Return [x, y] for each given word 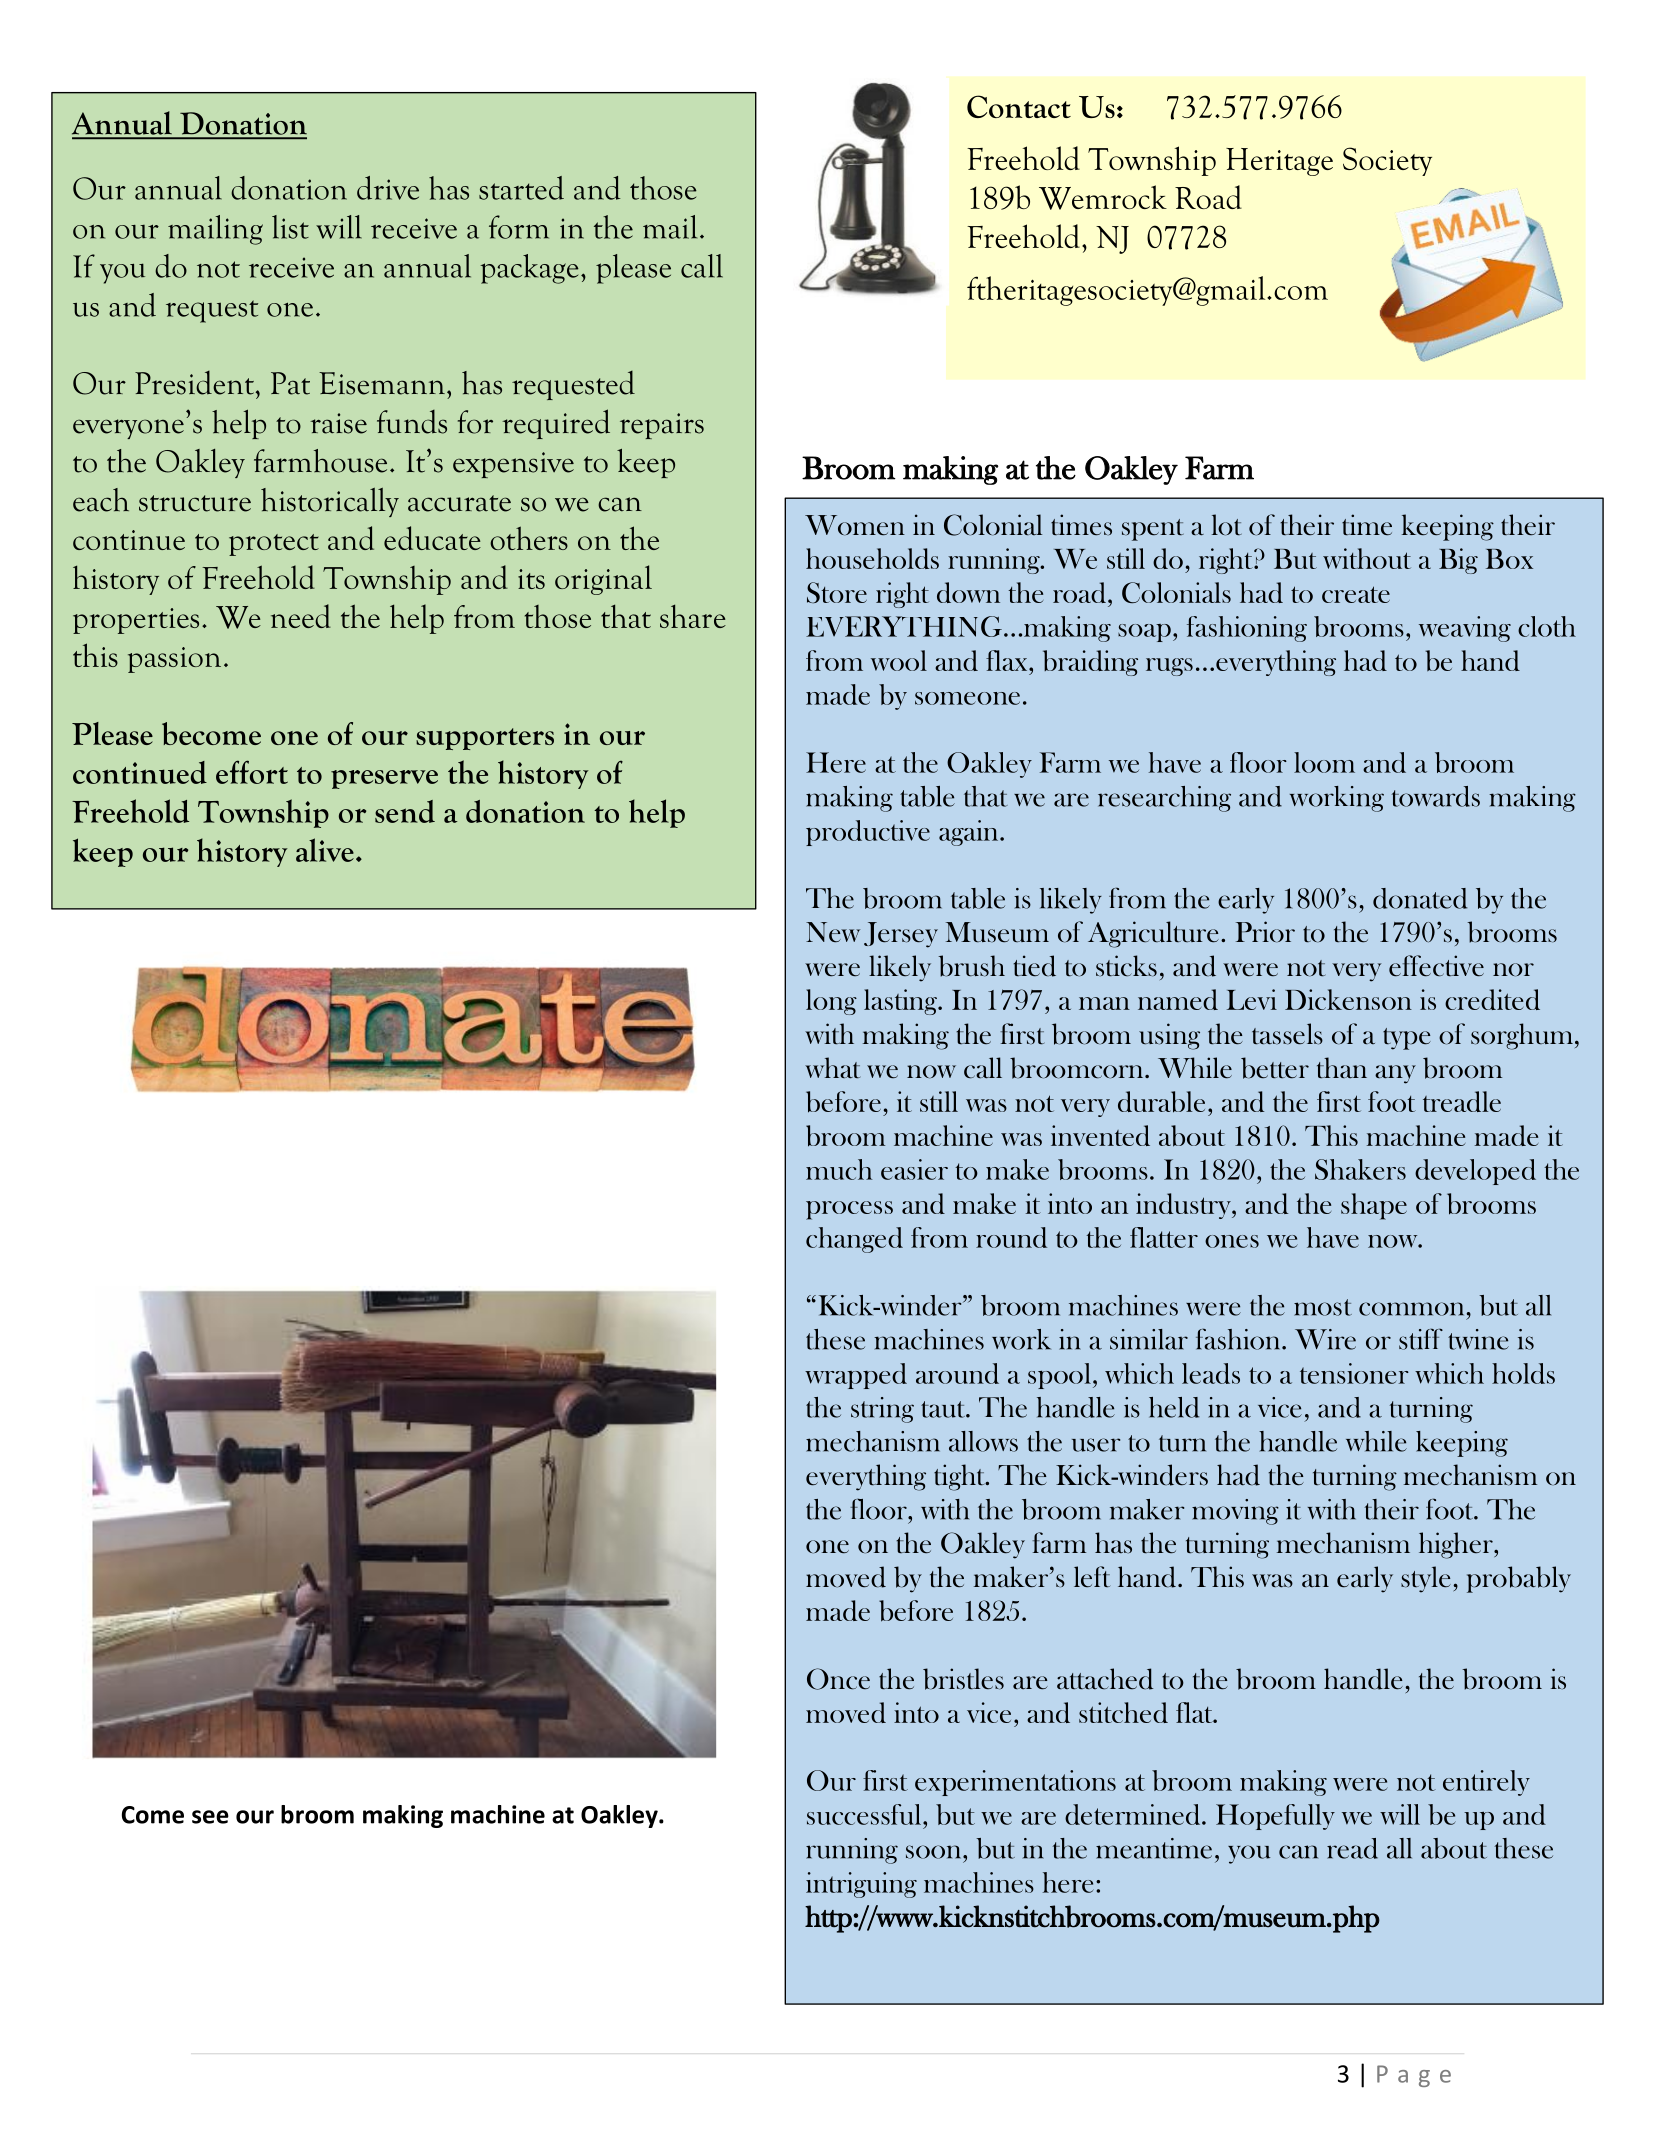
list [290, 227]
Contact [1019, 106]
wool [899, 660]
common [1411, 1309]
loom [1324, 762]
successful [865, 1814]
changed [854, 1240]
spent [1153, 530]
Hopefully [1275, 1817]
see [210, 1817]
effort [252, 772]
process [849, 1210]
